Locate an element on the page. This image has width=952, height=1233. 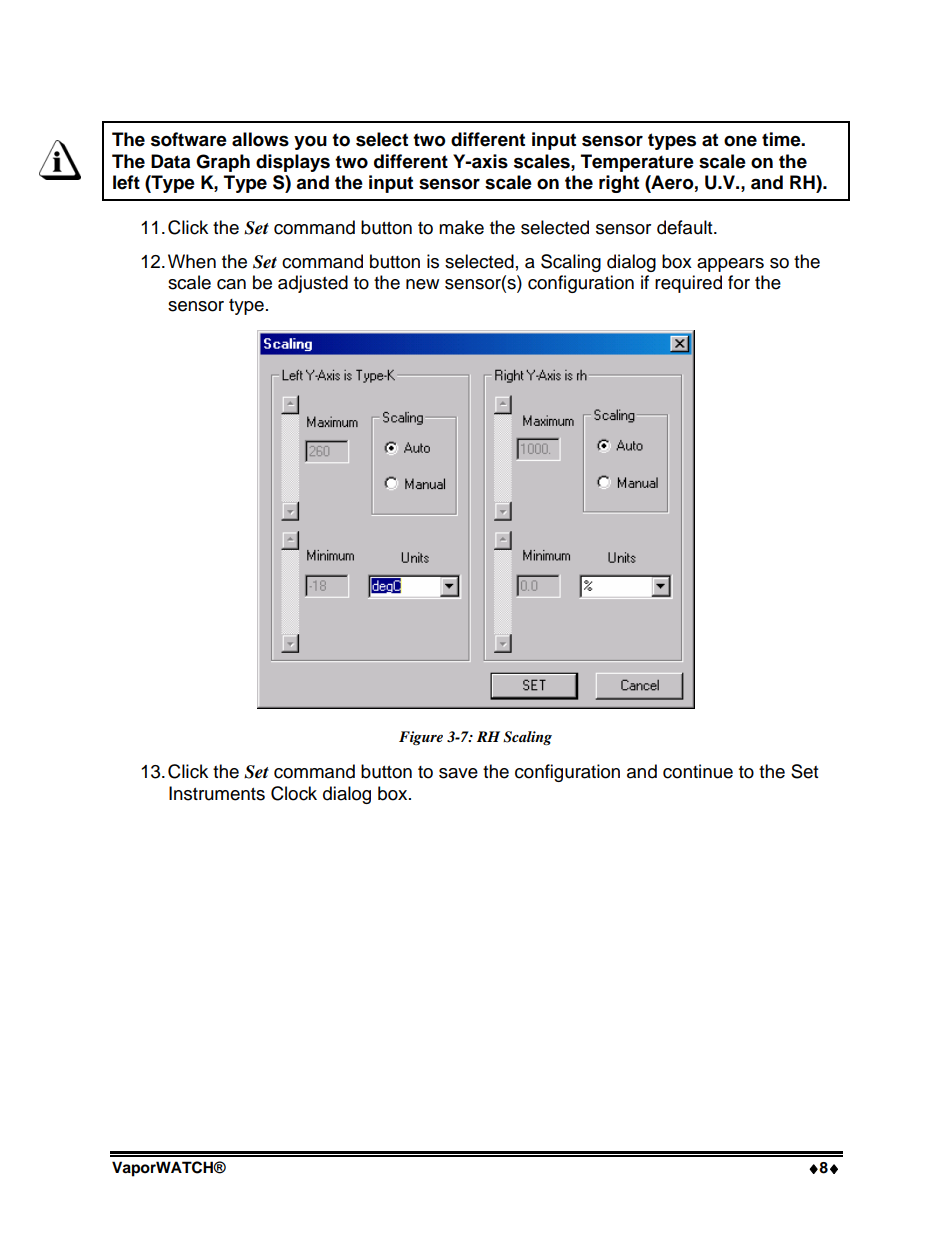
continue is located at coordinates (698, 771).
